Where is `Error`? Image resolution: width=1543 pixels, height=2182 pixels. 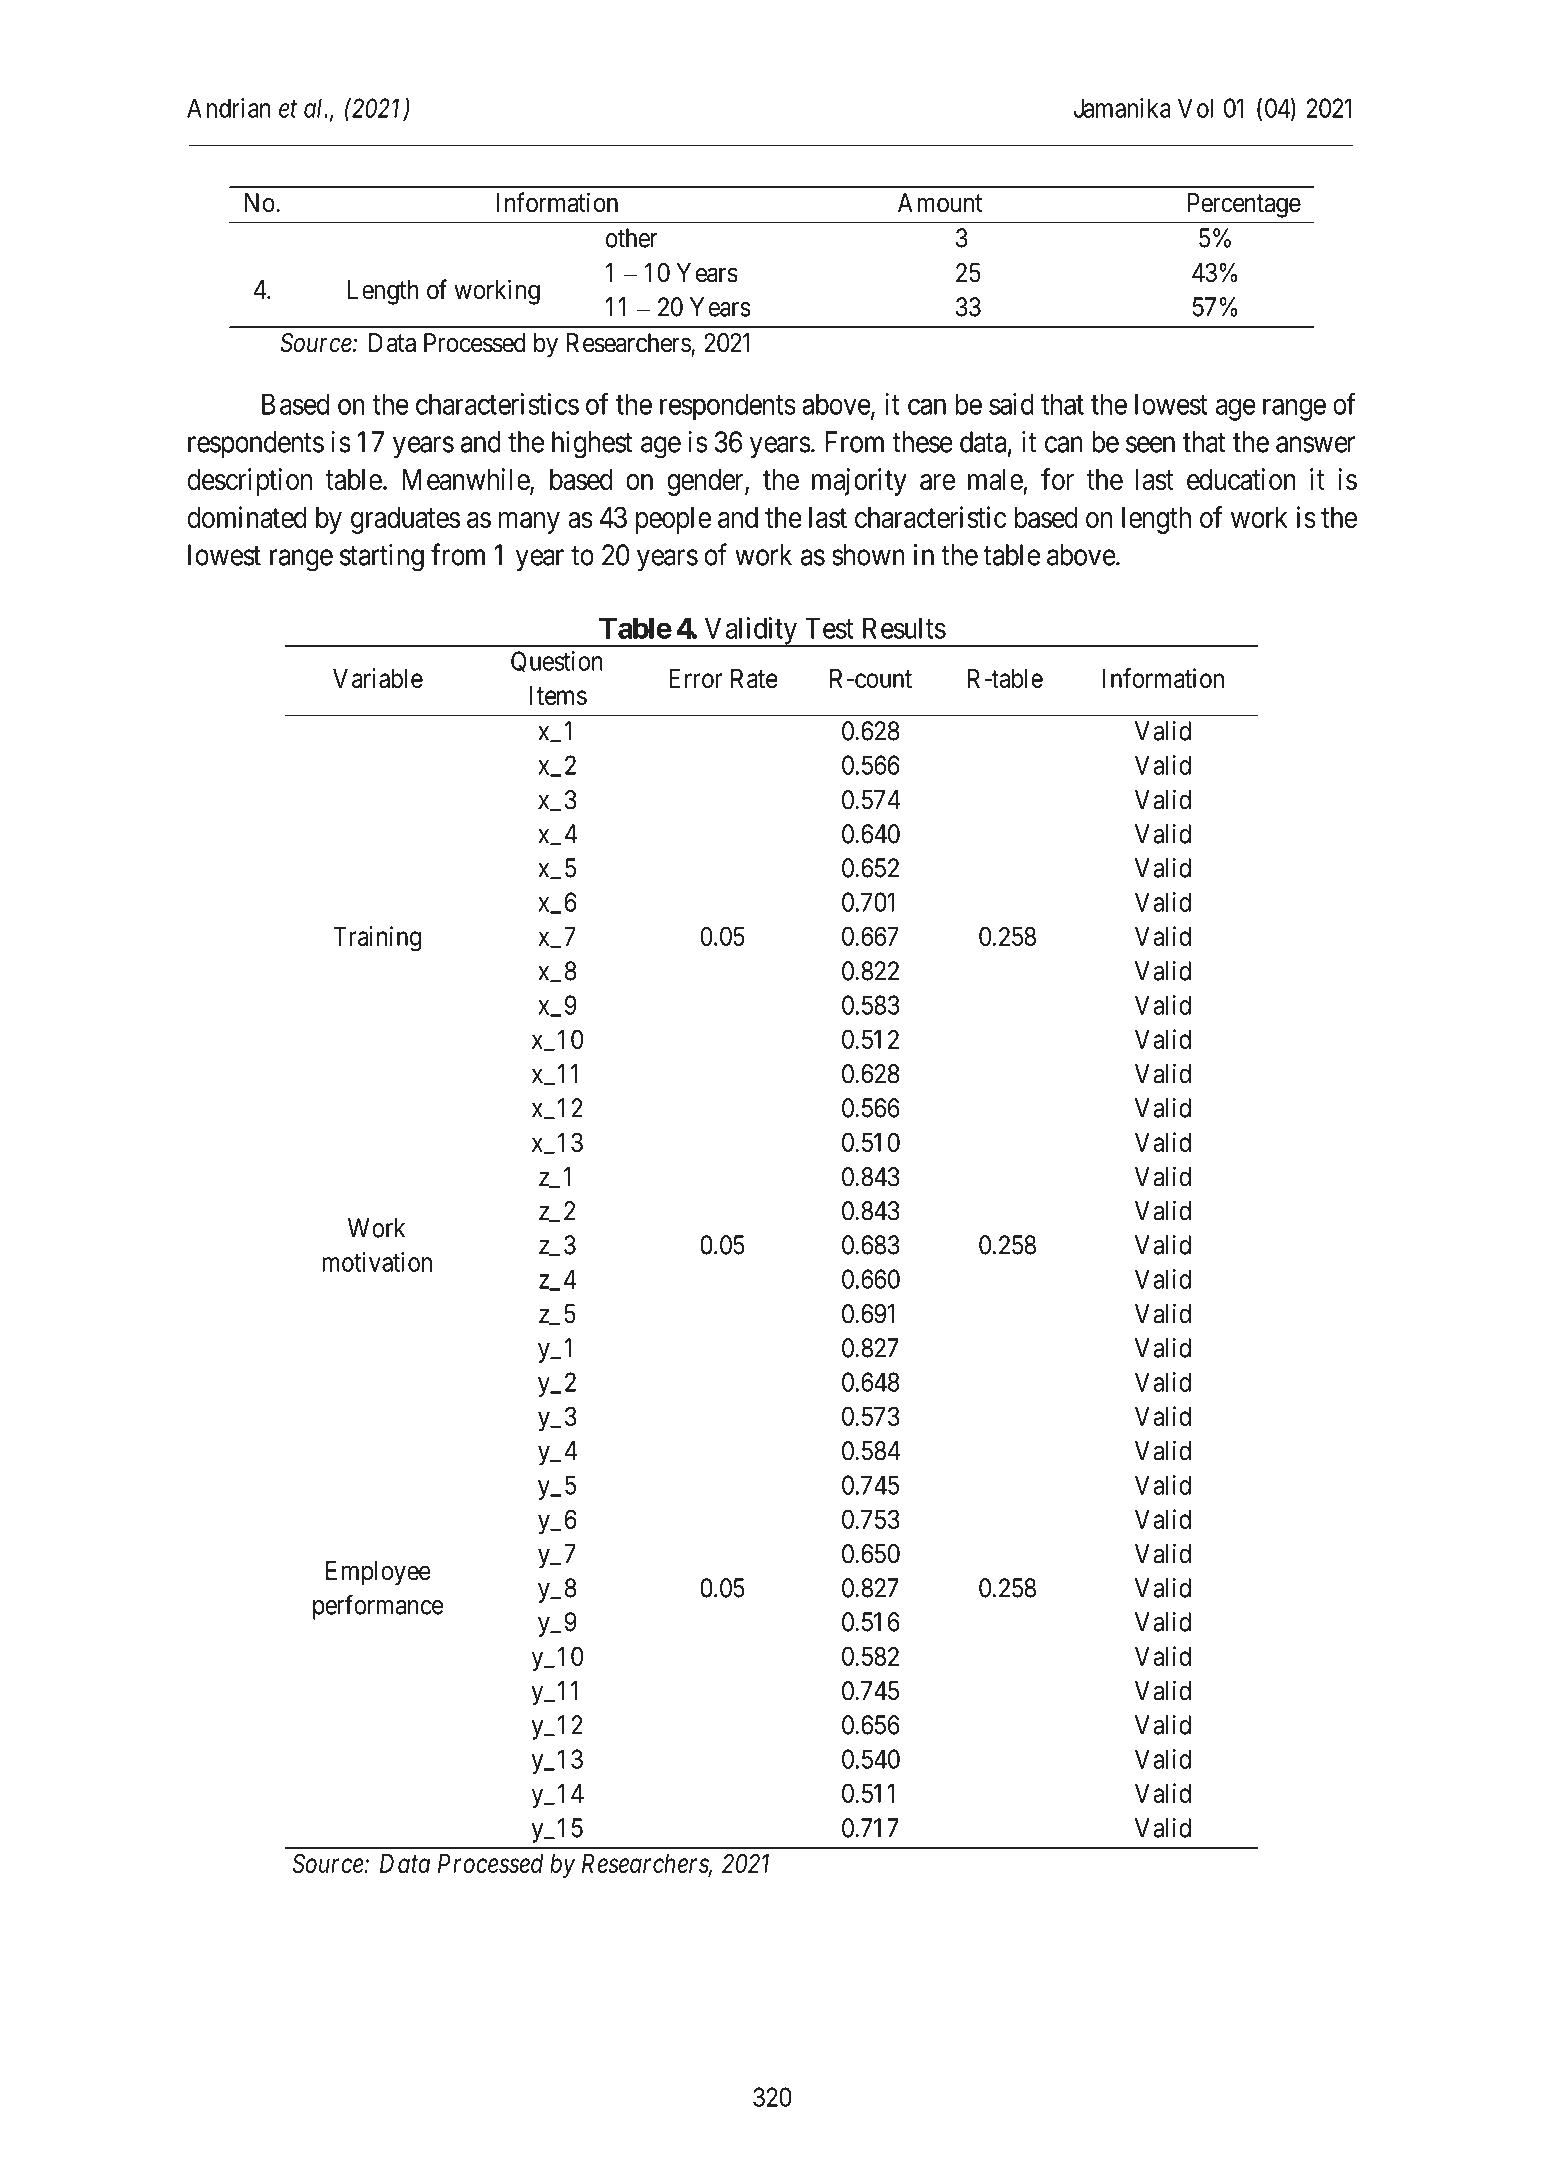 Error is located at coordinates (695, 678).
